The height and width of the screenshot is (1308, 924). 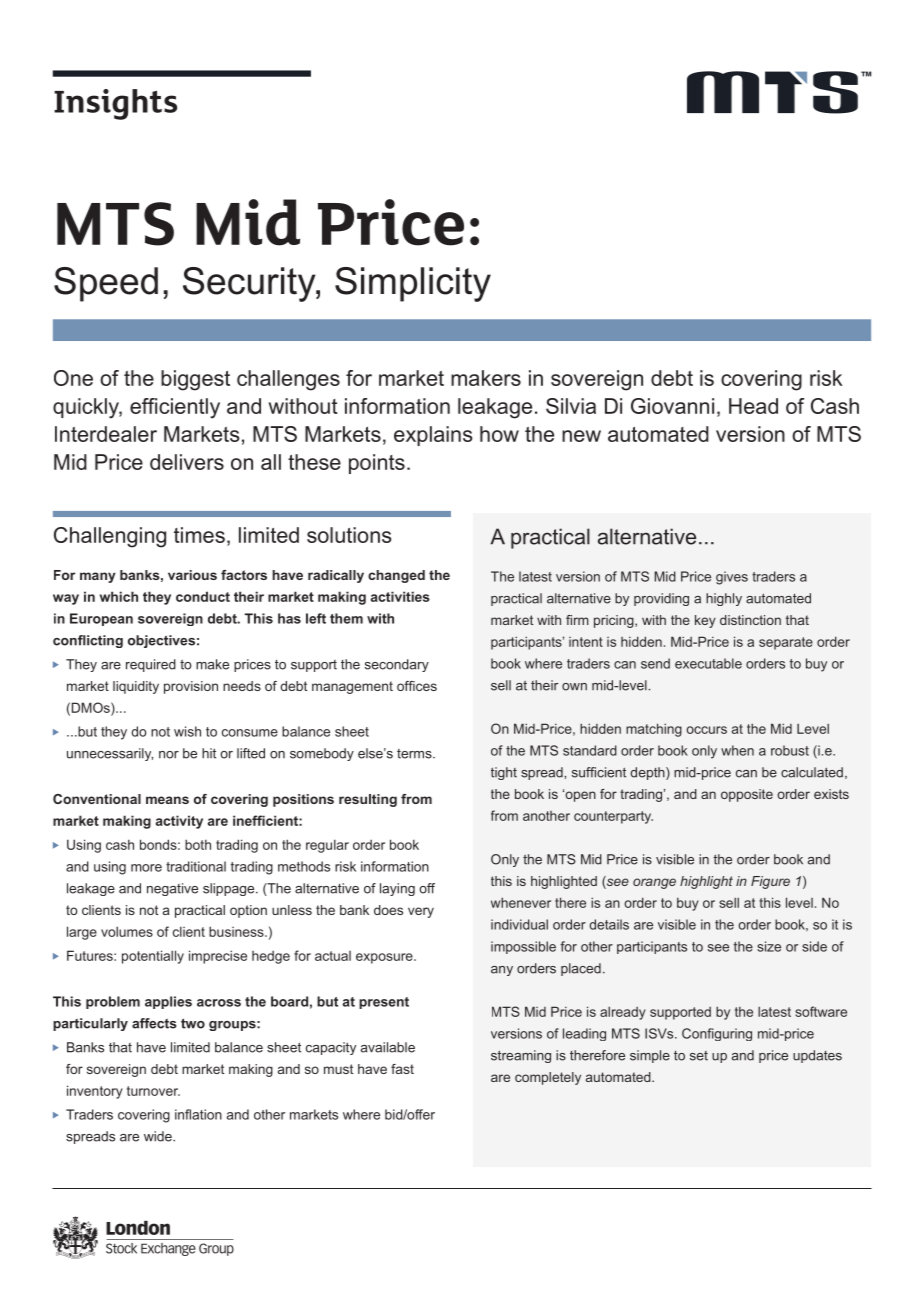 I want to click on Simplicity, so click(x=413, y=284).
